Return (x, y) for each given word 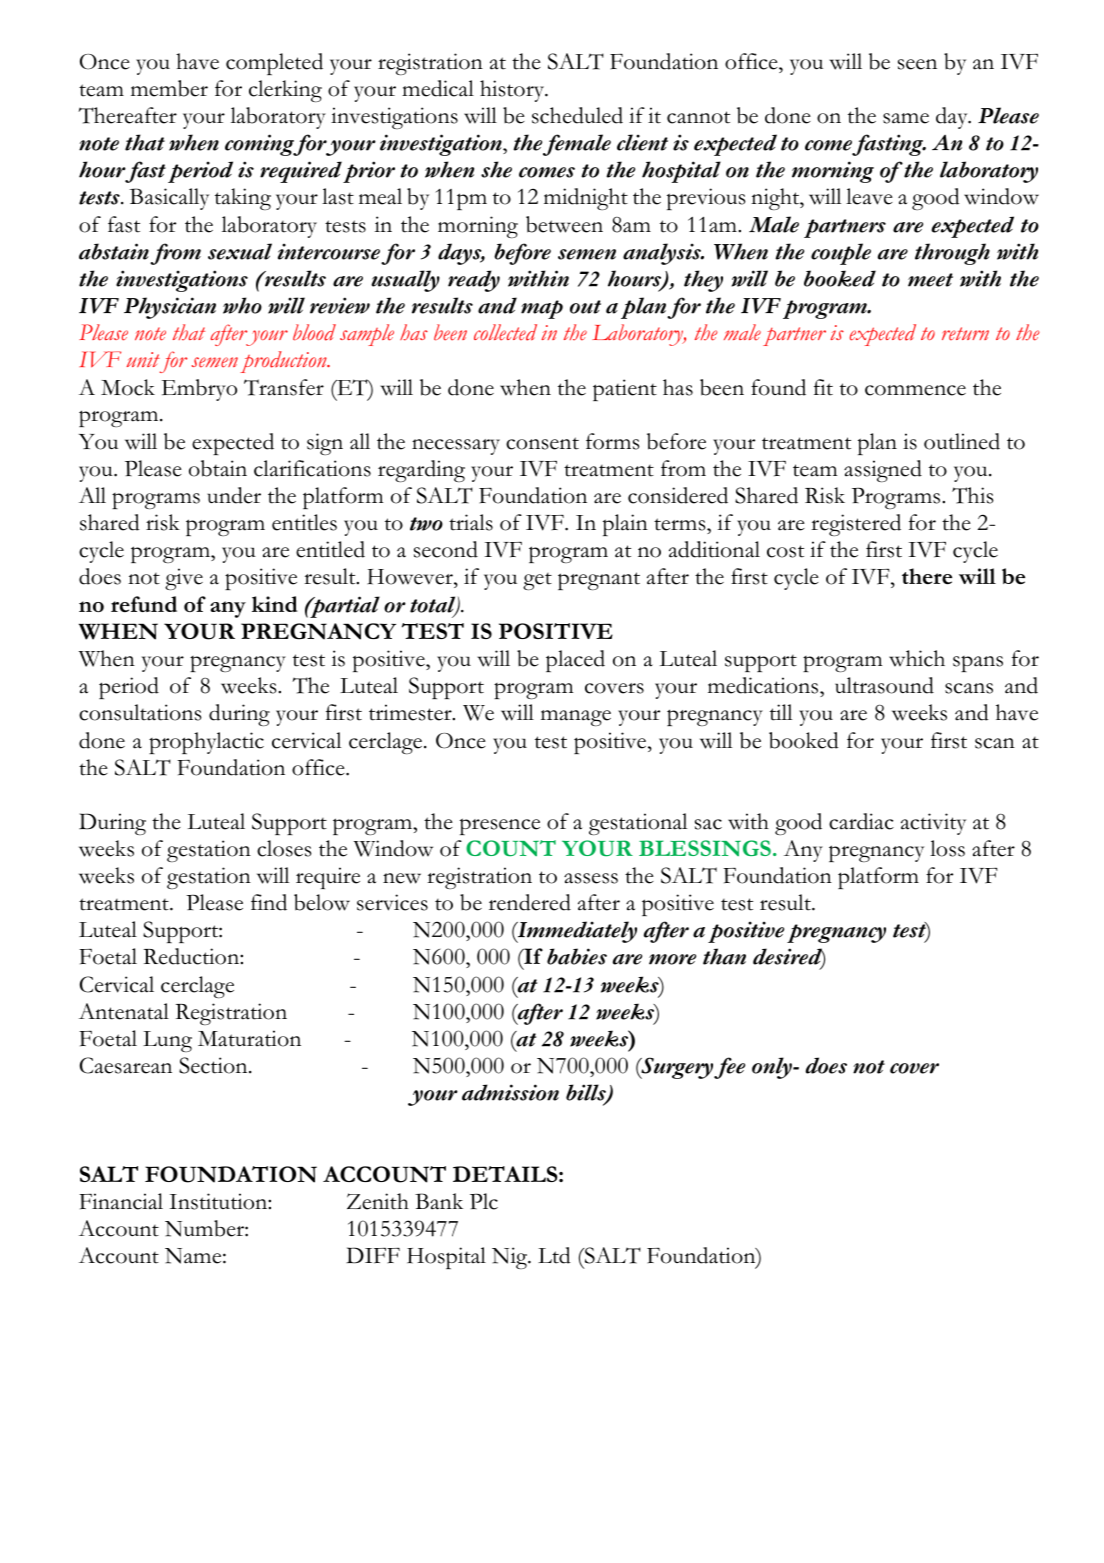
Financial (121, 1201)
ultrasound (884, 685)
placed (575, 661)
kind (275, 604)
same (906, 118)
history (513, 91)
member (169, 88)
